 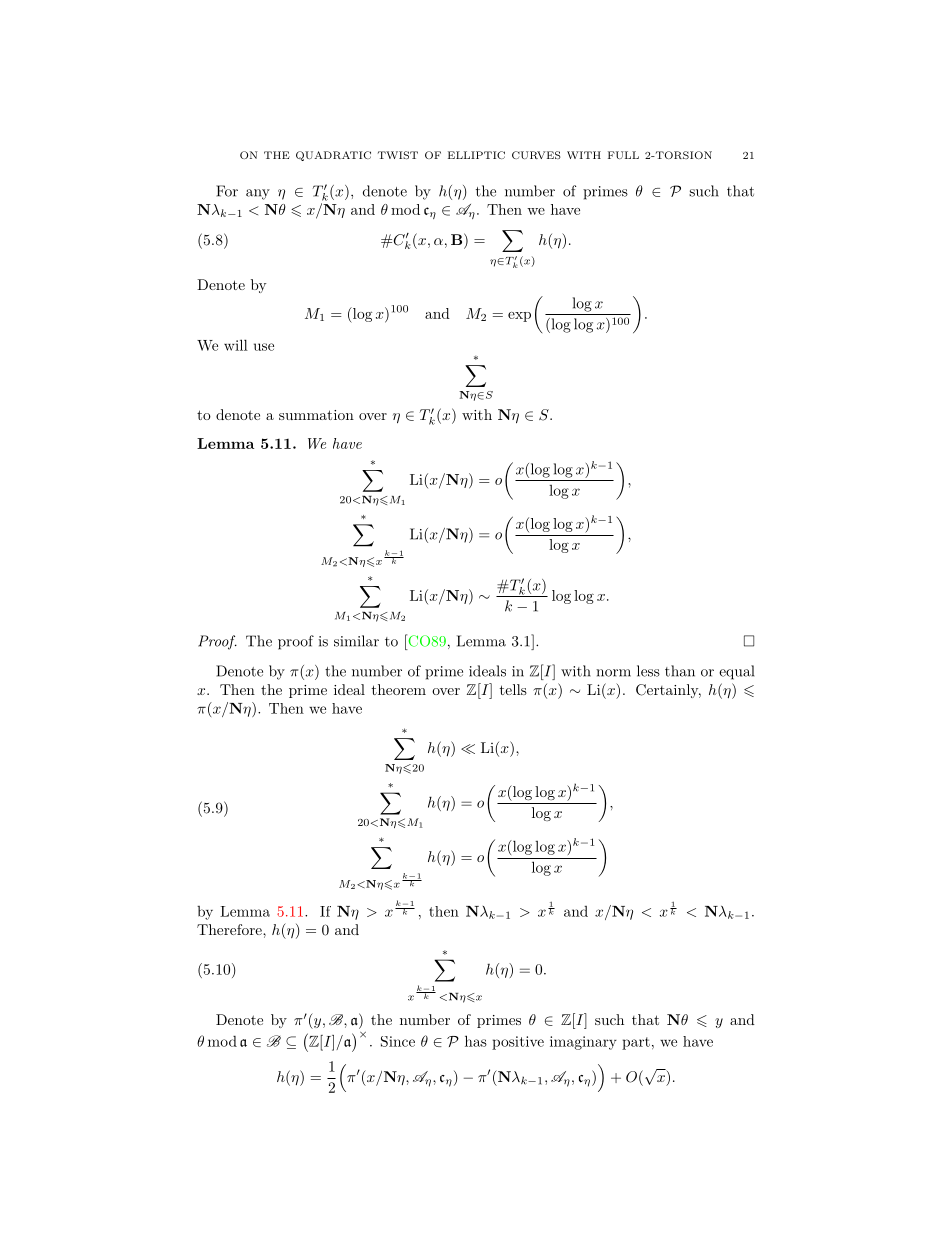 I want to click on any, so click(x=258, y=194).
